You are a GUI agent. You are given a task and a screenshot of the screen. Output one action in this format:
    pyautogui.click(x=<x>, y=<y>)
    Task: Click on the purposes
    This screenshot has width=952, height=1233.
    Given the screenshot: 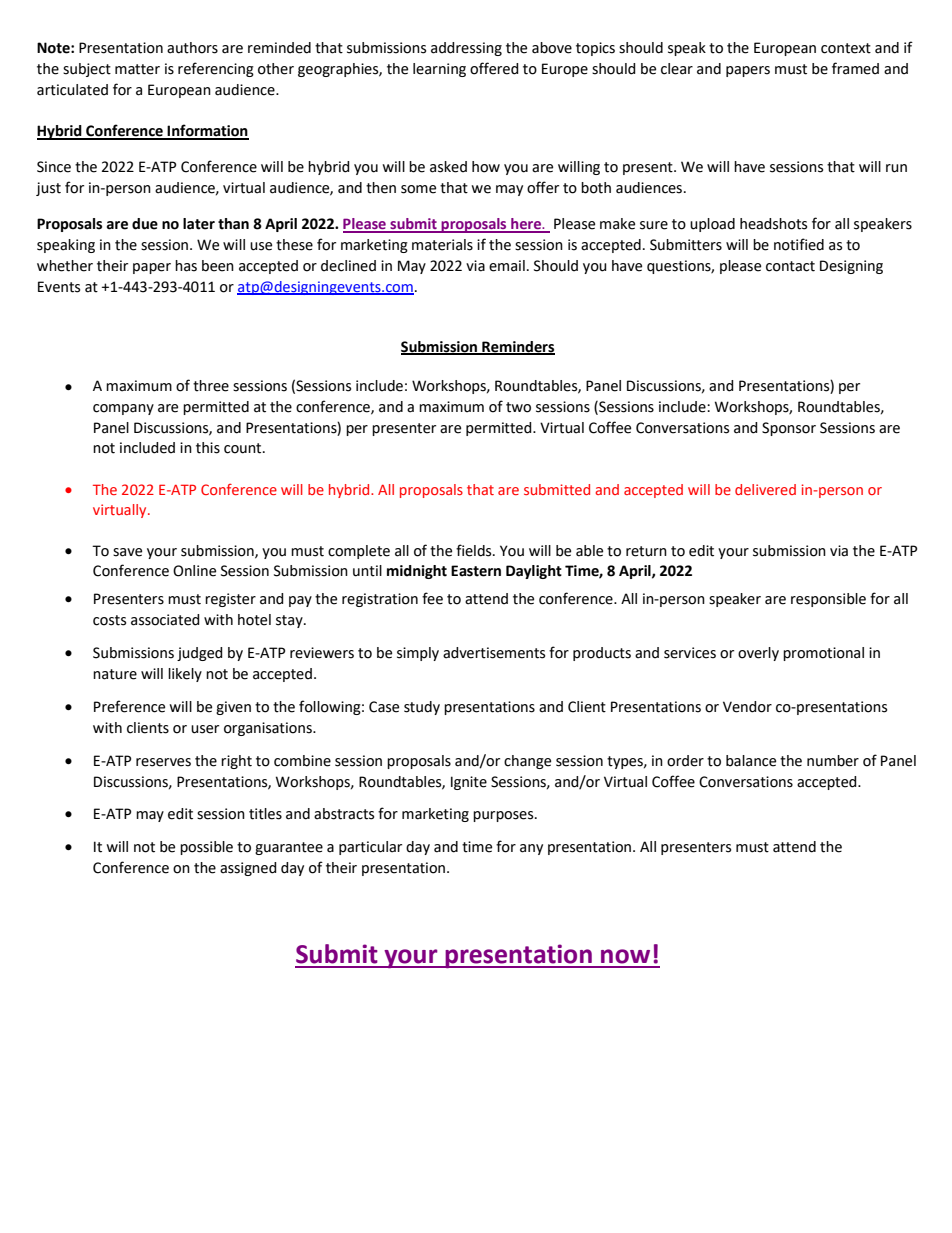 What is the action you would take?
    pyautogui.click(x=504, y=816)
